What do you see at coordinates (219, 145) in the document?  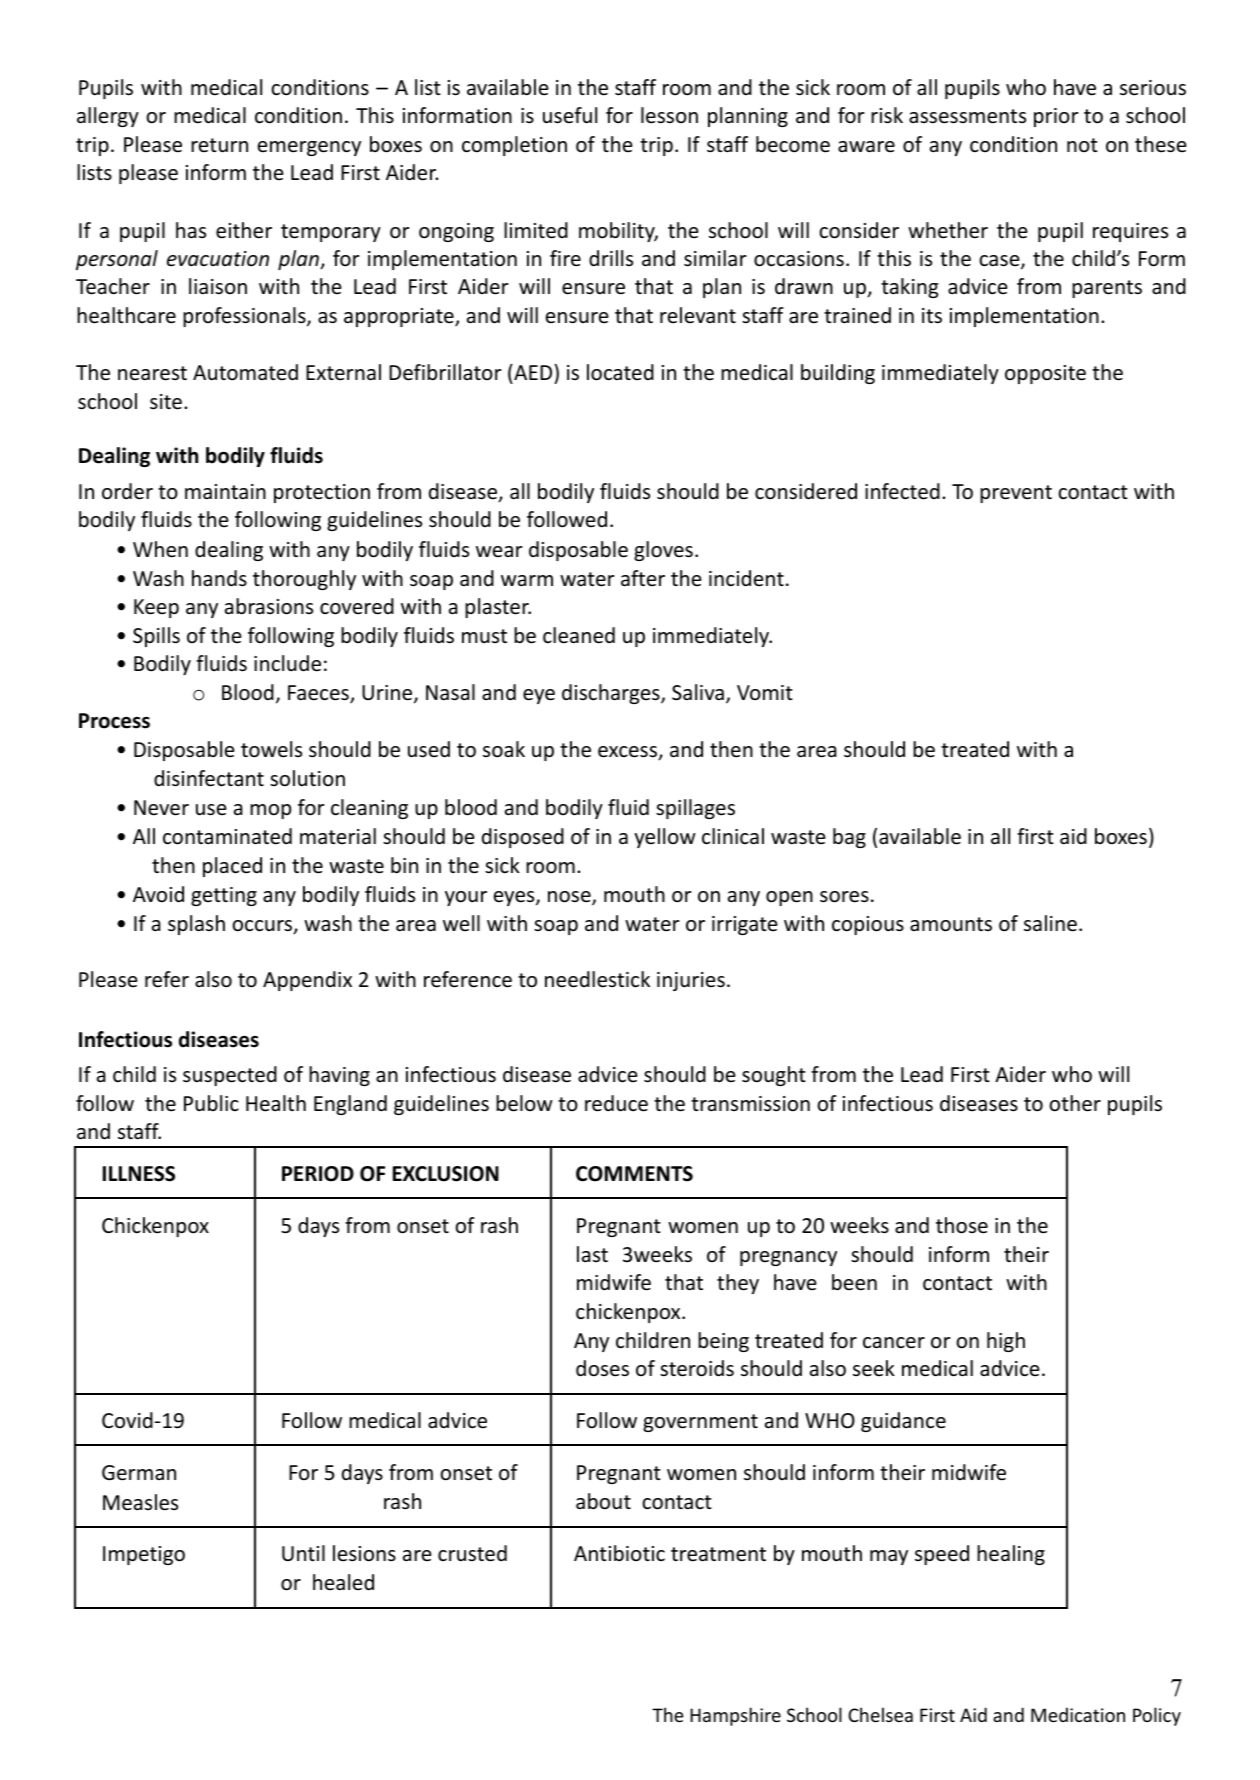 I see `return` at bounding box center [219, 145].
